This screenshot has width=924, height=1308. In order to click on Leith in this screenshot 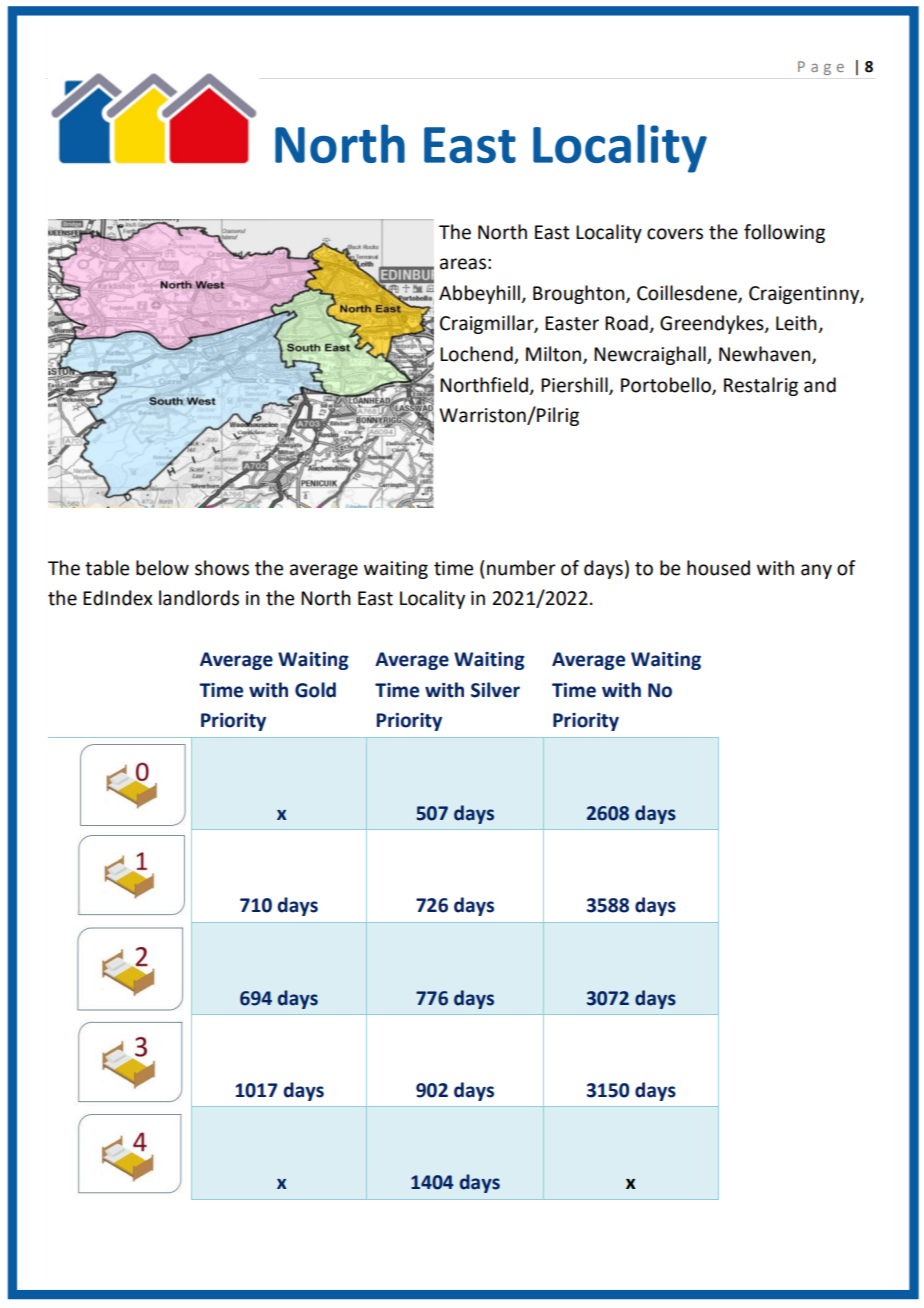, I will do `click(797, 324)`.
